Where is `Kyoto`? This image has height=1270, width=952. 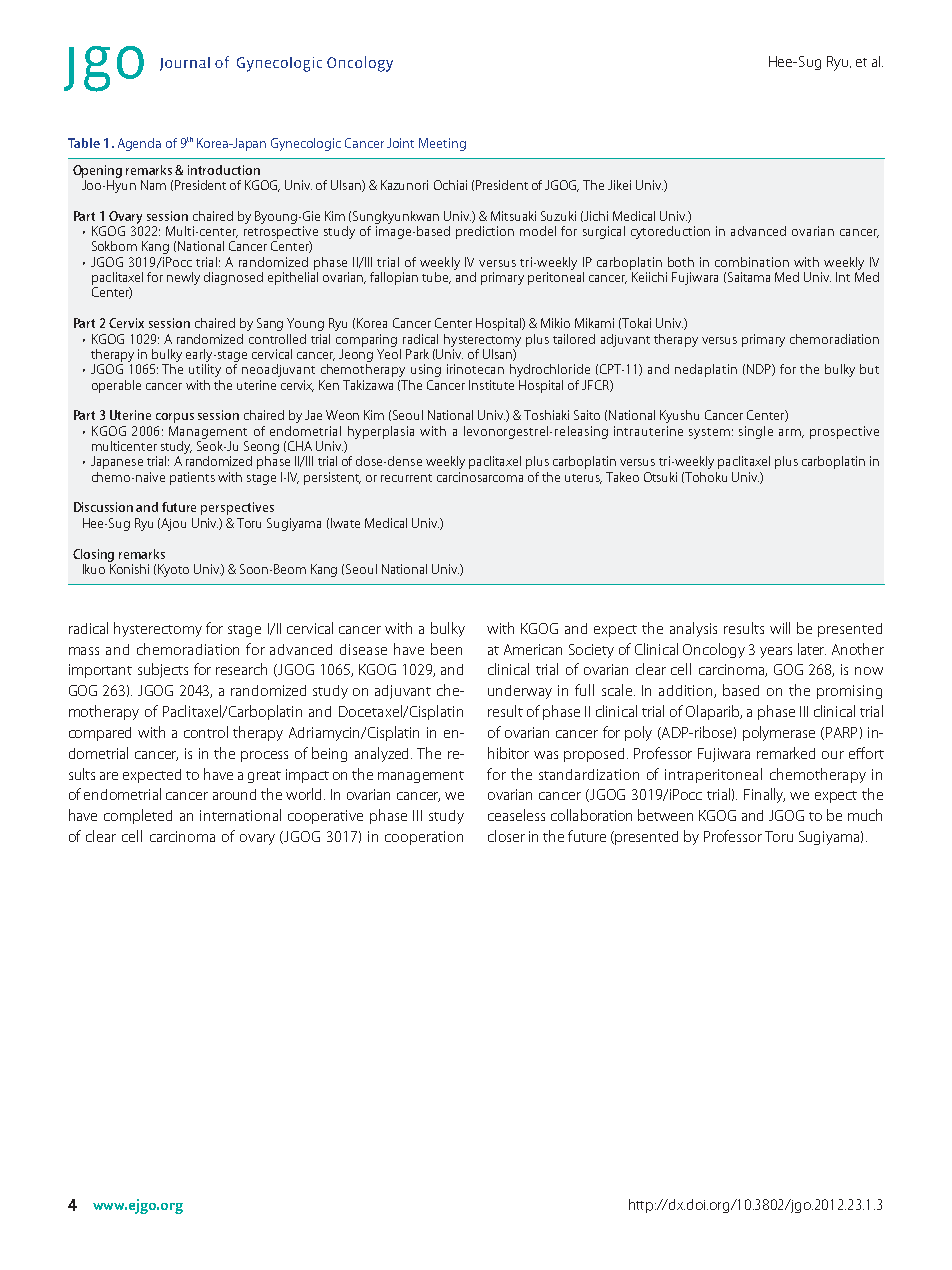
Kyoto is located at coordinates (173, 570).
